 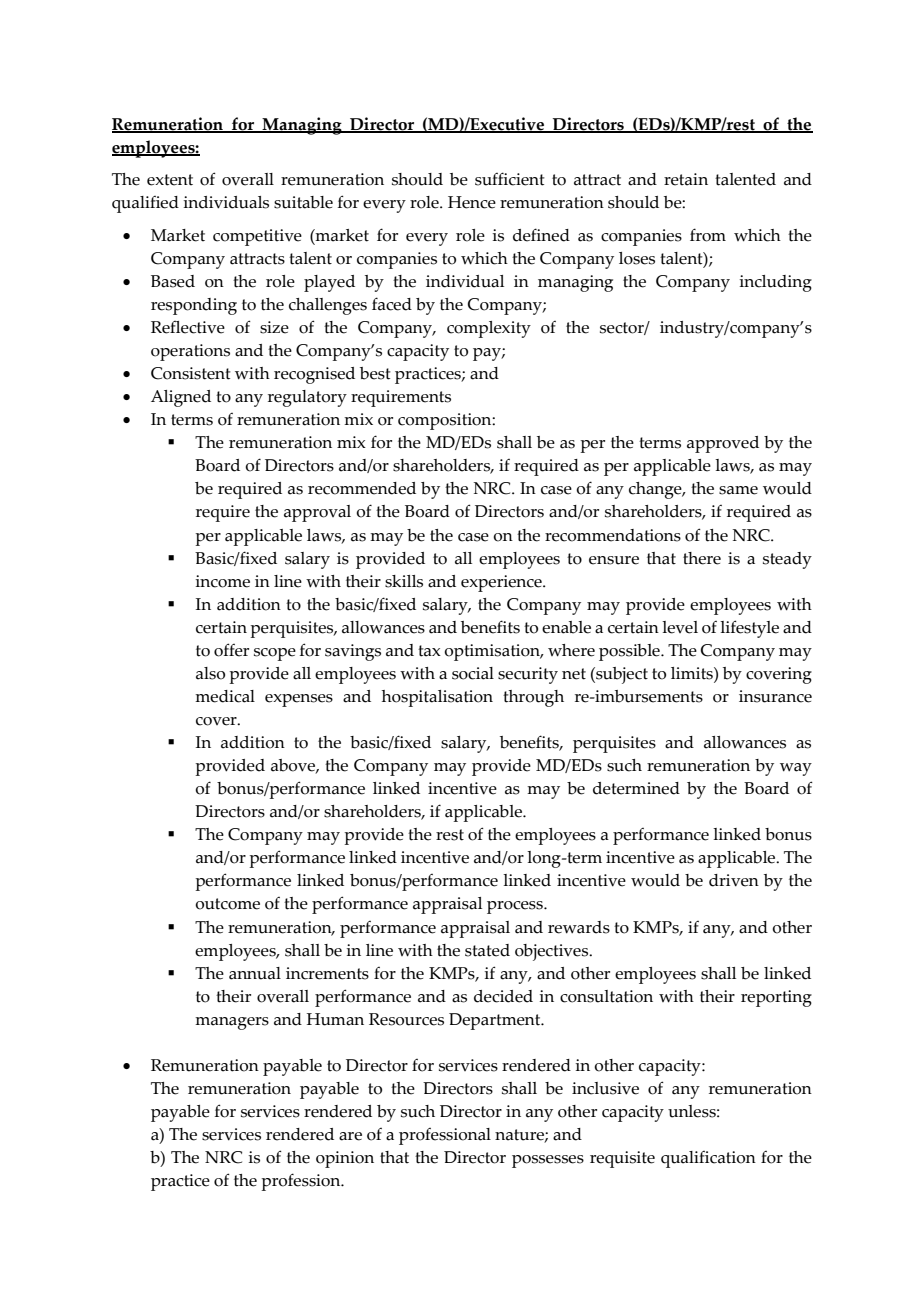 What do you see at coordinates (345, 1159) in the screenshot?
I see `opinion` at bounding box center [345, 1159].
